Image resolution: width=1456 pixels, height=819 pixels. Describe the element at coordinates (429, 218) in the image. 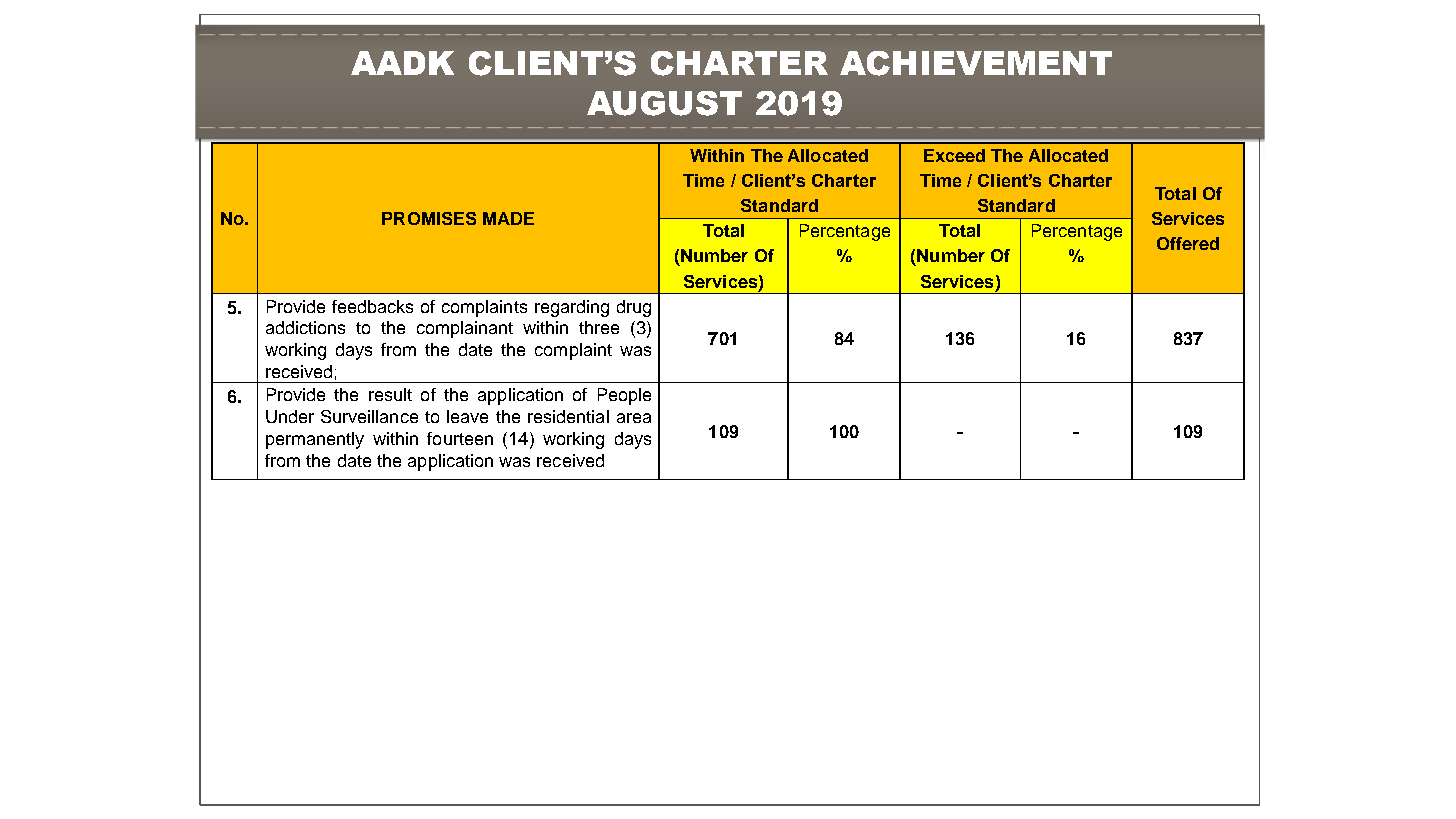

I see `PROMISES` at that location.
